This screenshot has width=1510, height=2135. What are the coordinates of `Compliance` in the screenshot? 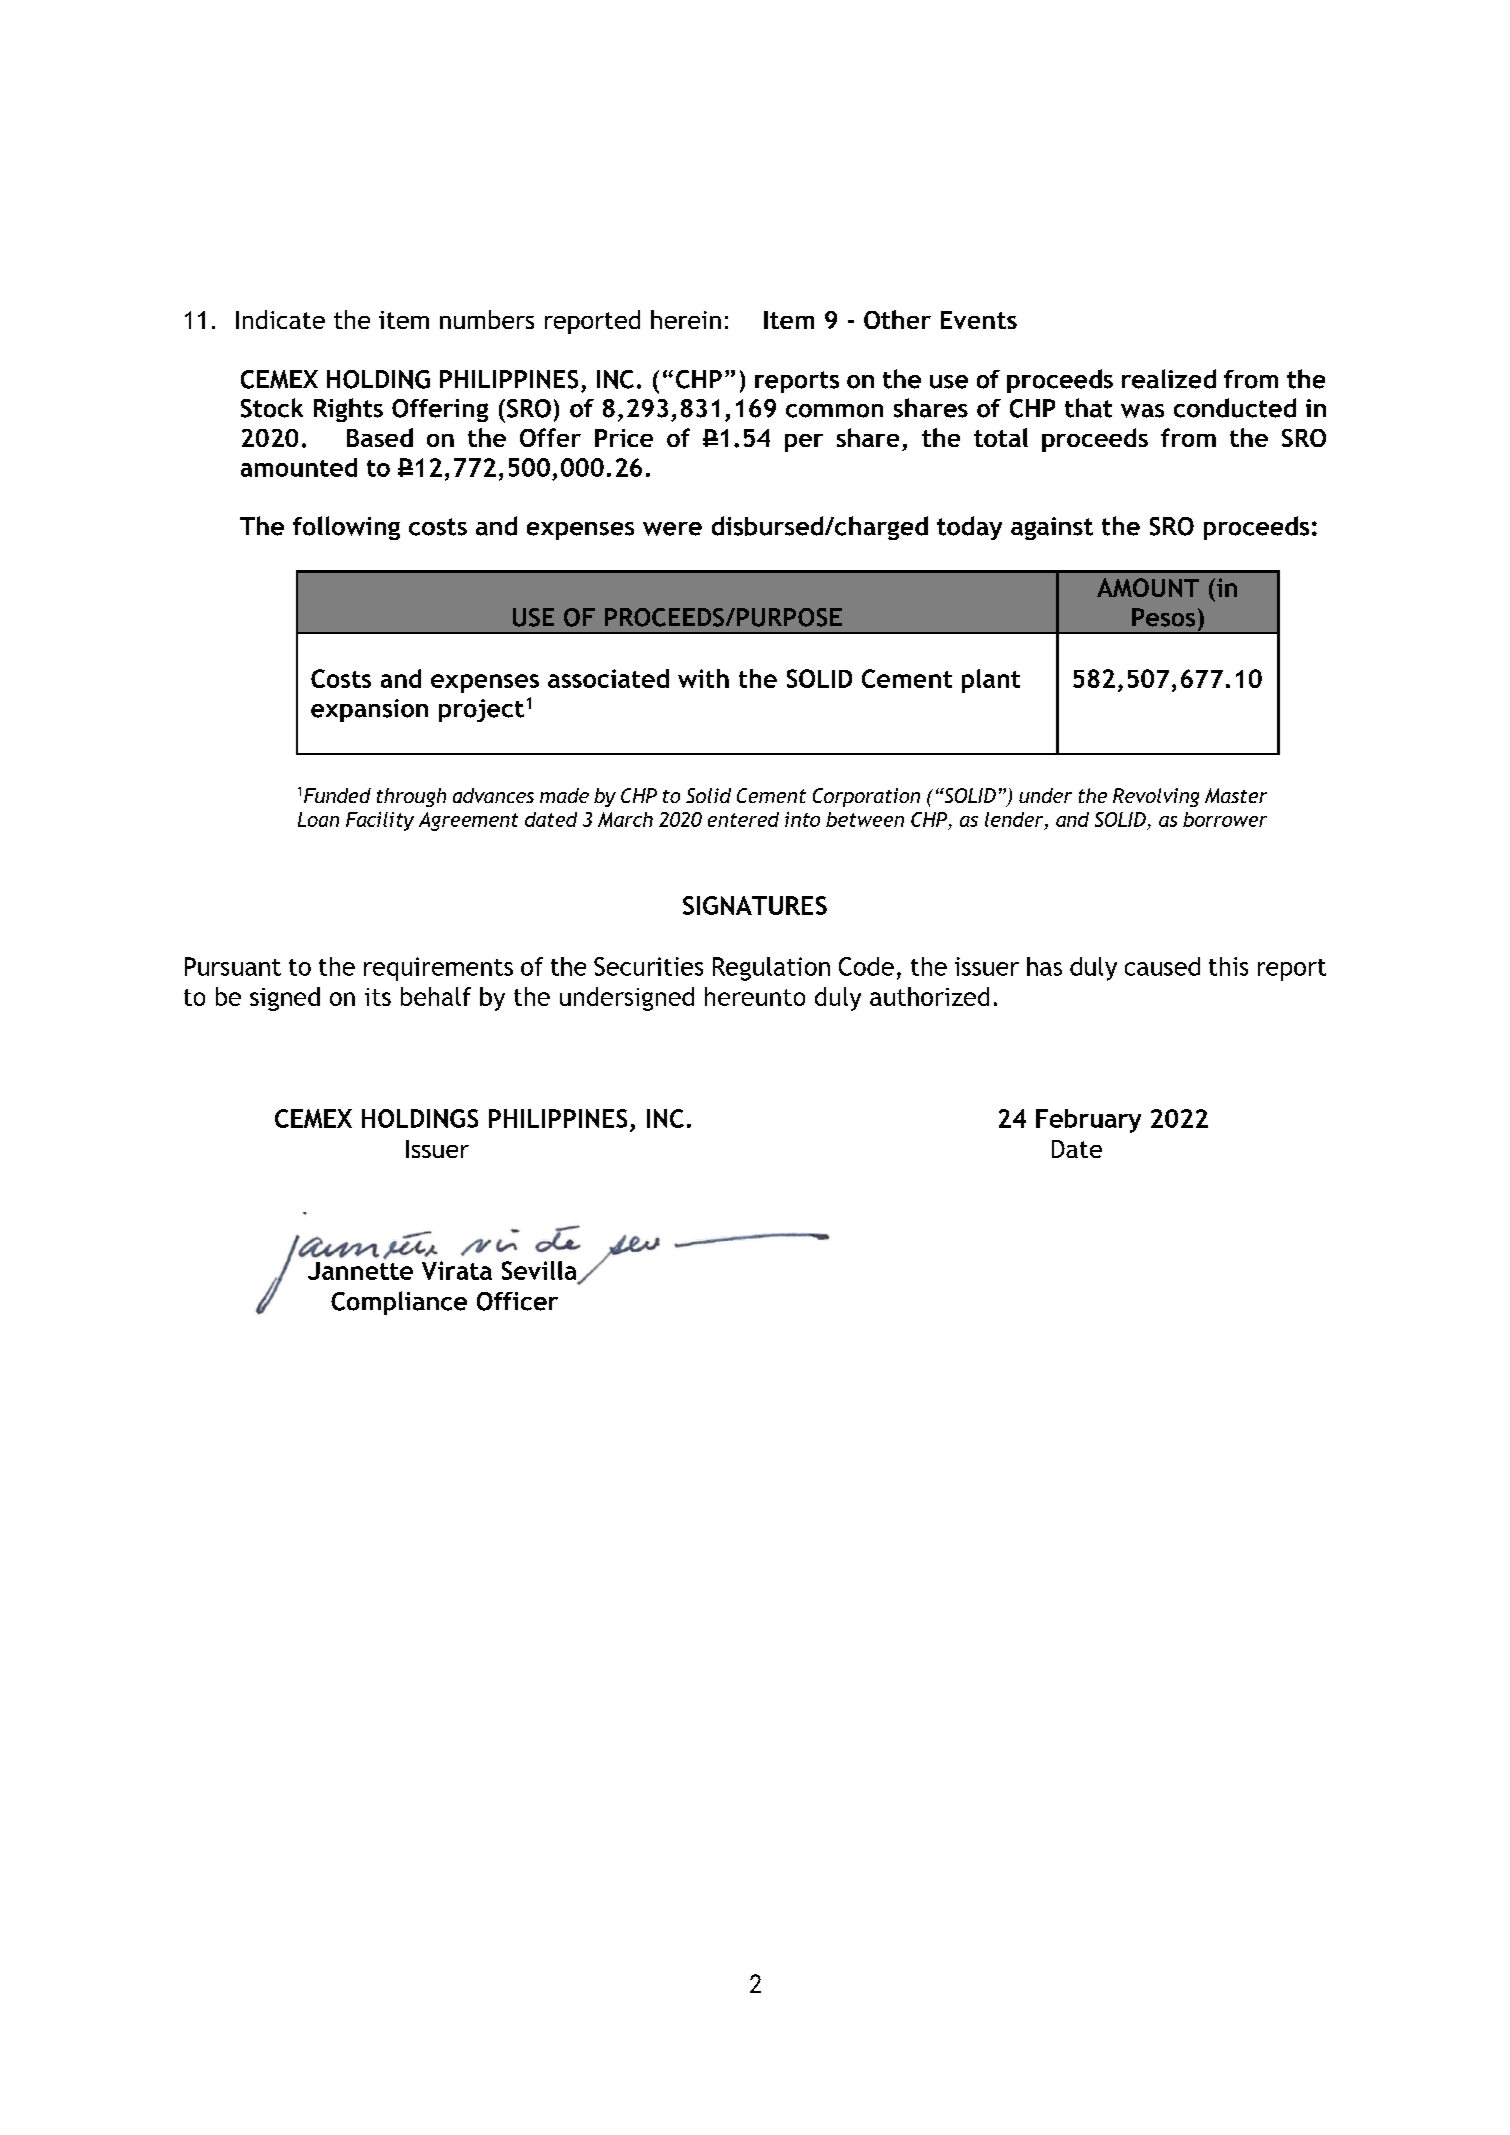 It's located at (399, 1303).
